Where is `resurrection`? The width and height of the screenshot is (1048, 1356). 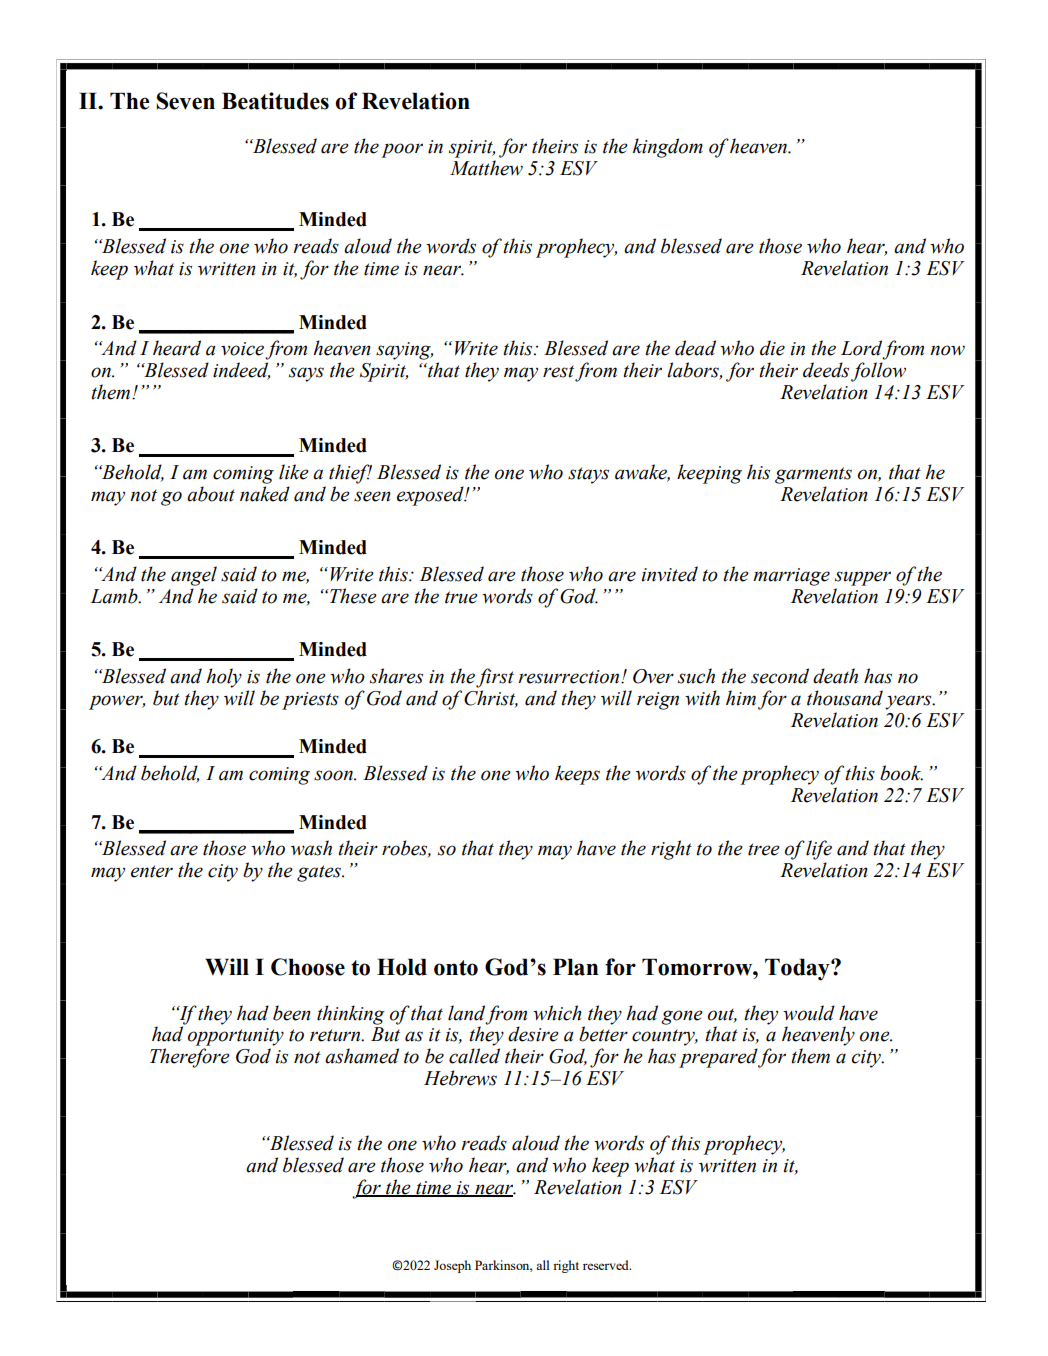
resurrection is located at coordinates (570, 677).
